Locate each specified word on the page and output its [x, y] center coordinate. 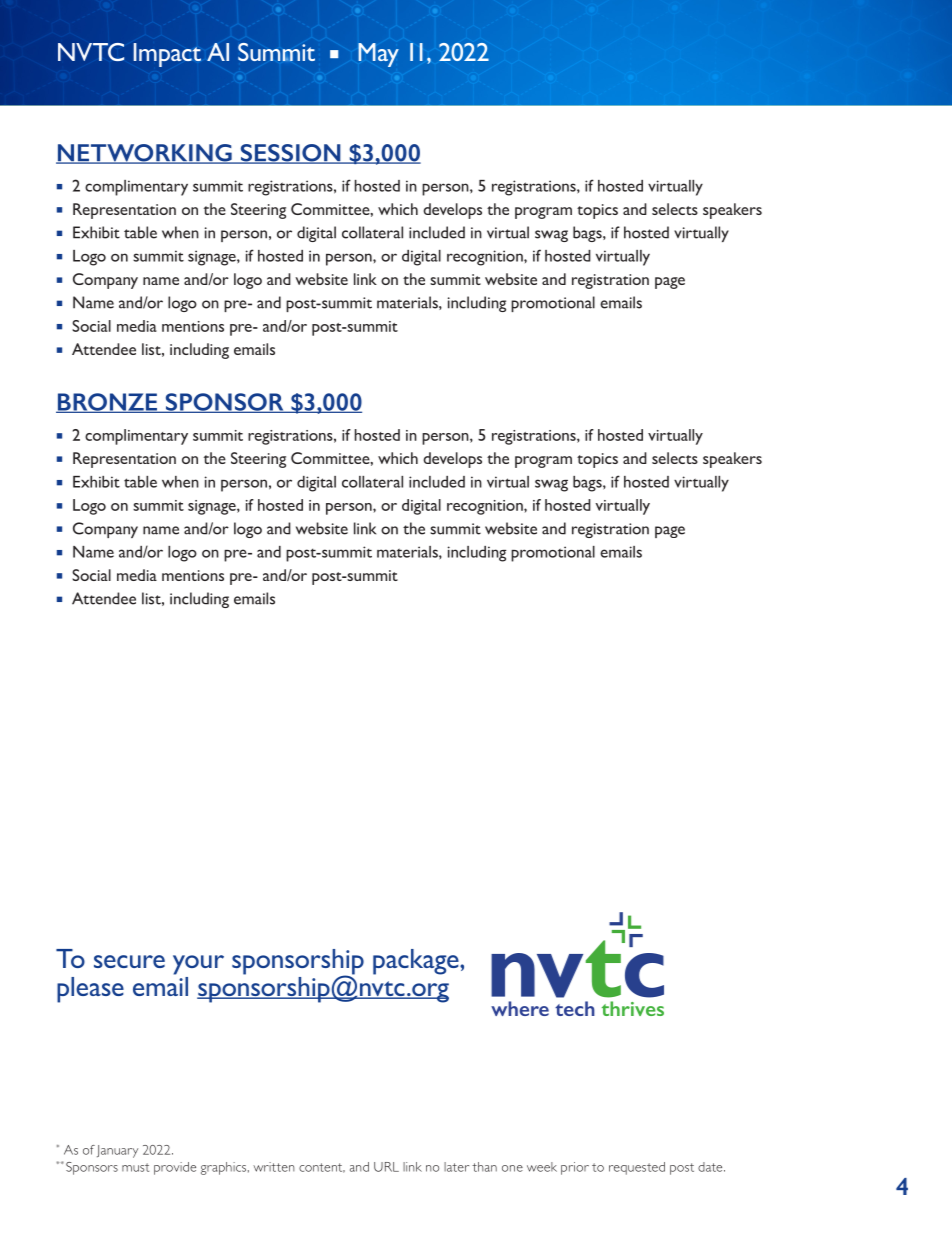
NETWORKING [145, 154]
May [378, 55]
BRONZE [108, 403]
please [90, 990]
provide [175, 1168]
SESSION [290, 154]
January [117, 1151]
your [198, 965]
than [484, 1167]
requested [637, 1168]
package [417, 962]
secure [129, 961]
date [711, 1167]
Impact [167, 55]
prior [575, 1168]
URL [386, 1167]
